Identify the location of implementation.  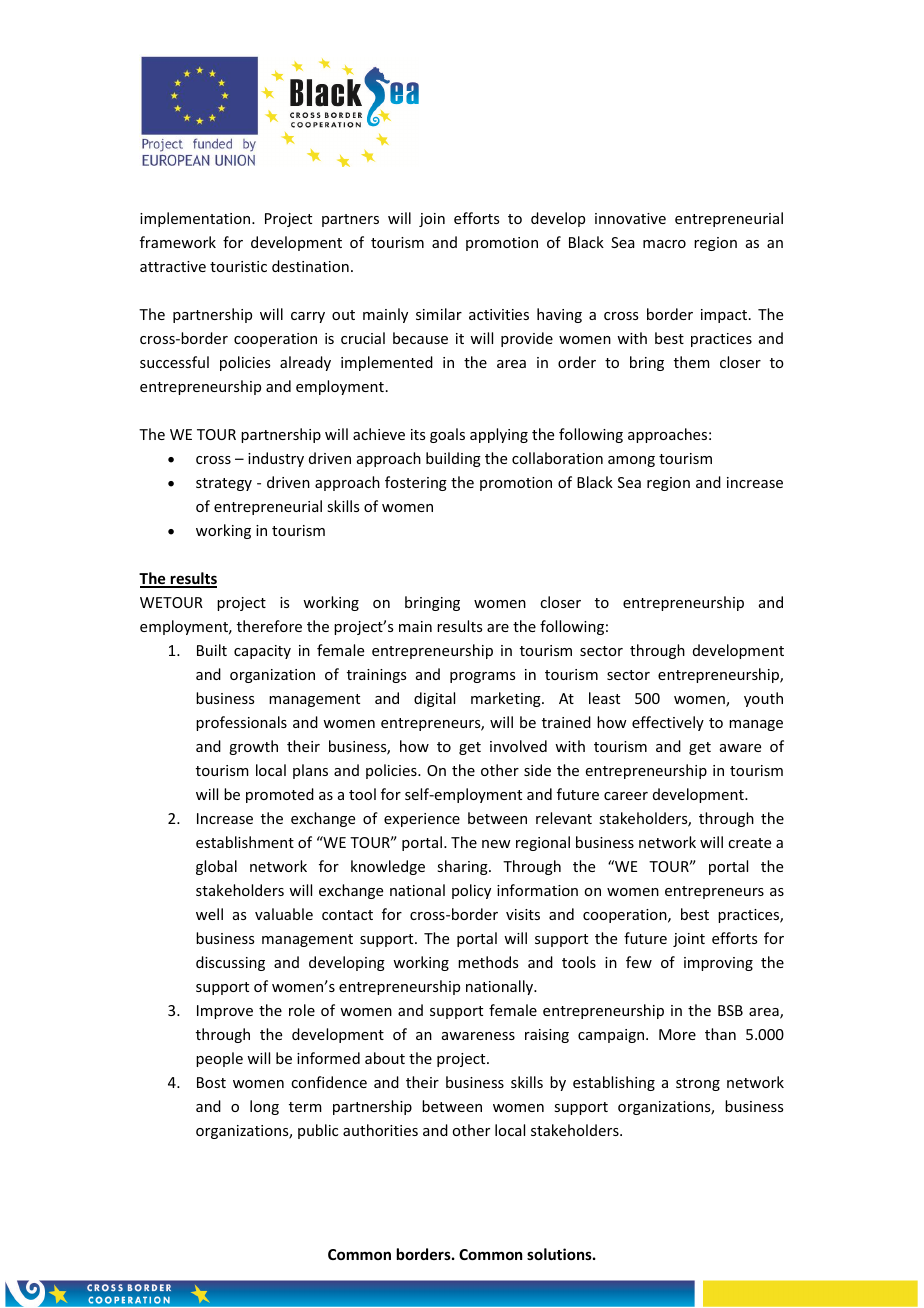
(196, 219).
